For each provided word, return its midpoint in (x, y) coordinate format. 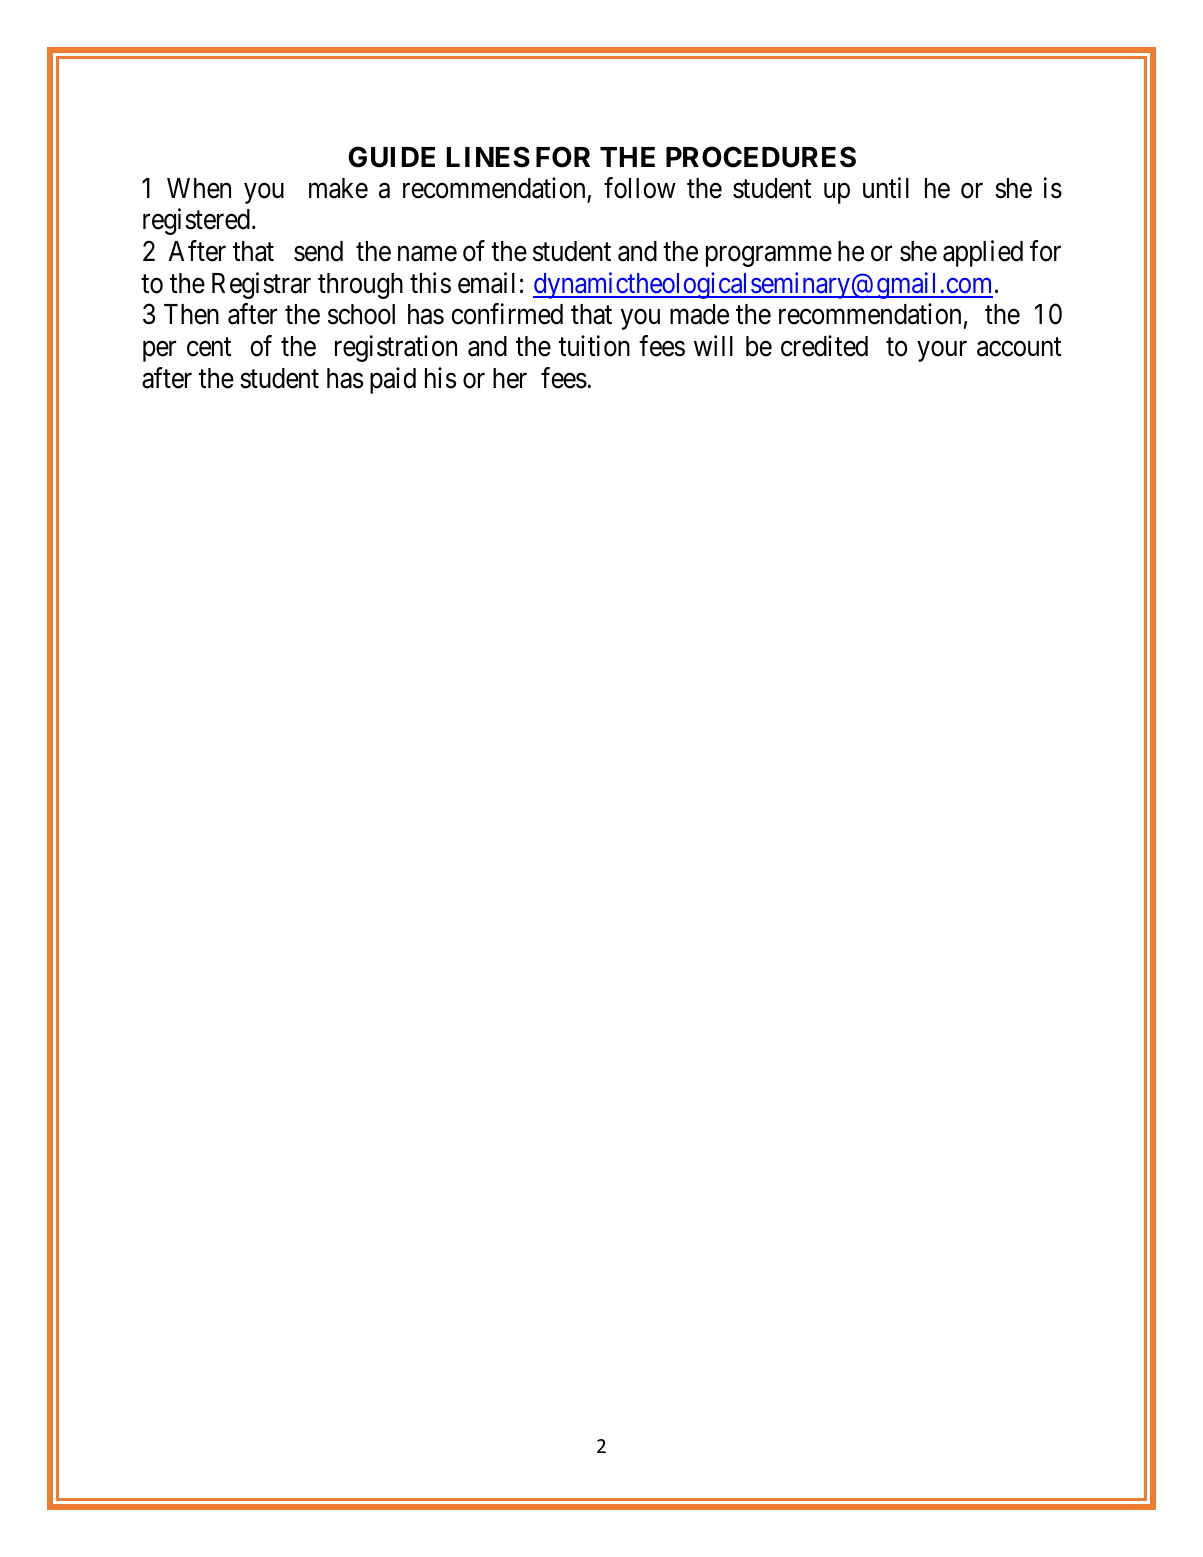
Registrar (261, 285)
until (886, 187)
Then (191, 314)
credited (824, 346)
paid (393, 380)
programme (769, 256)
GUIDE (391, 157)
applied (983, 253)
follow (640, 188)
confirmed (507, 314)
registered (196, 221)
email (486, 283)
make (338, 188)
